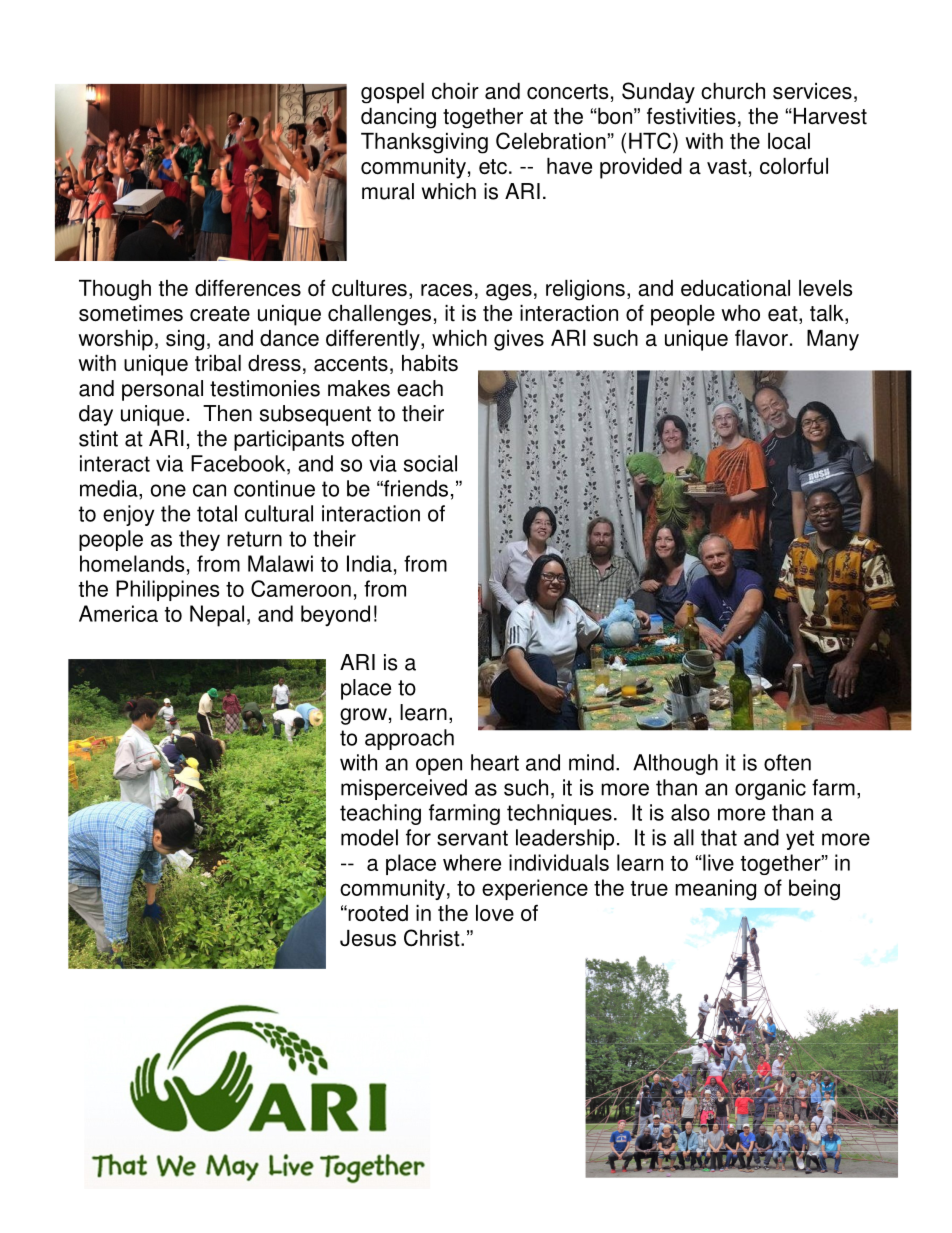  Describe the element at coordinates (715, 890) in the document. I see `meaning` at that location.
